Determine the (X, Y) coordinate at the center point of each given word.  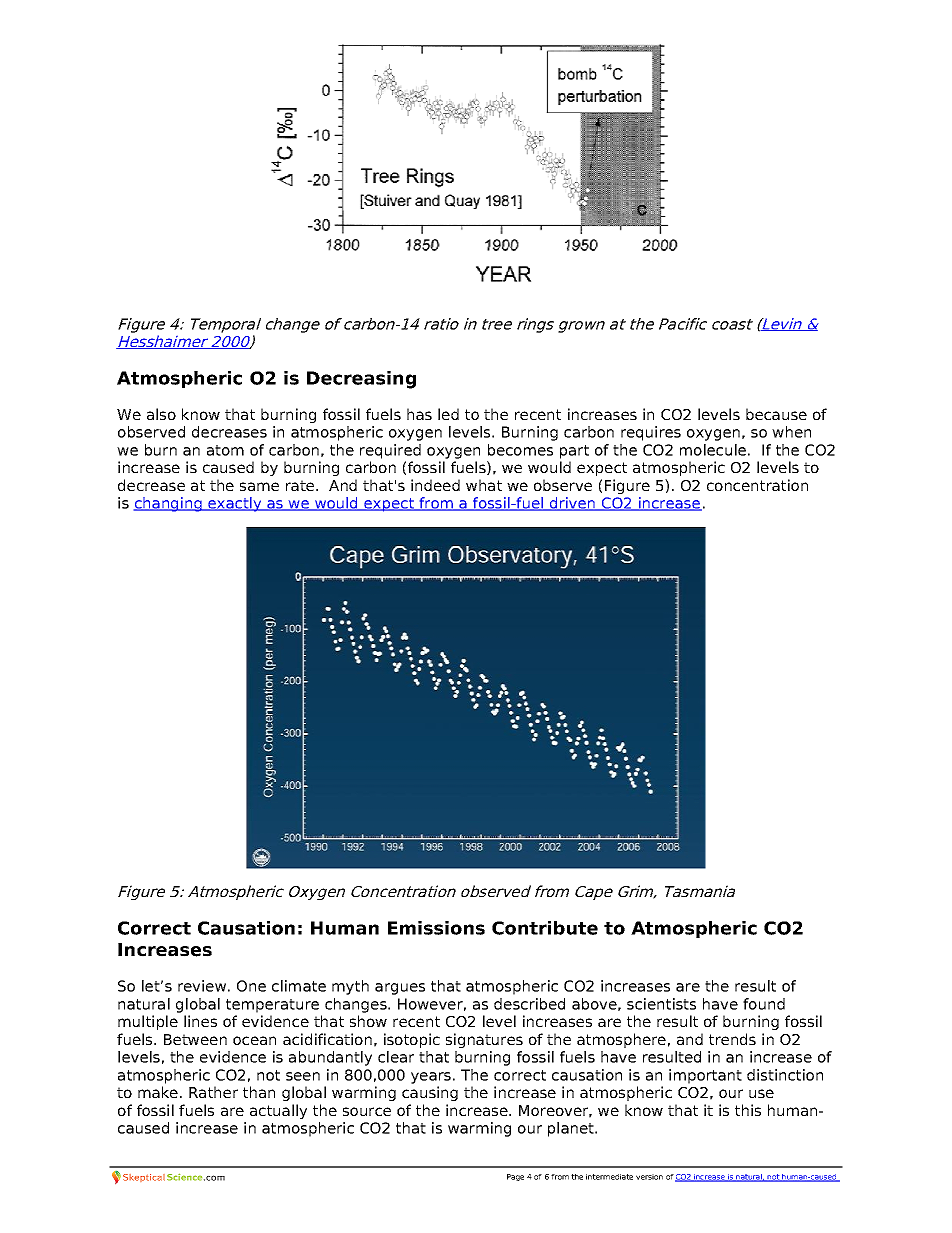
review (202, 986)
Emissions (436, 928)
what (484, 485)
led (448, 414)
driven (572, 504)
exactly (235, 504)
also (161, 414)
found (764, 1004)
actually (278, 1111)
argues (400, 989)
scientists (661, 1004)
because (776, 414)
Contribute (545, 928)
